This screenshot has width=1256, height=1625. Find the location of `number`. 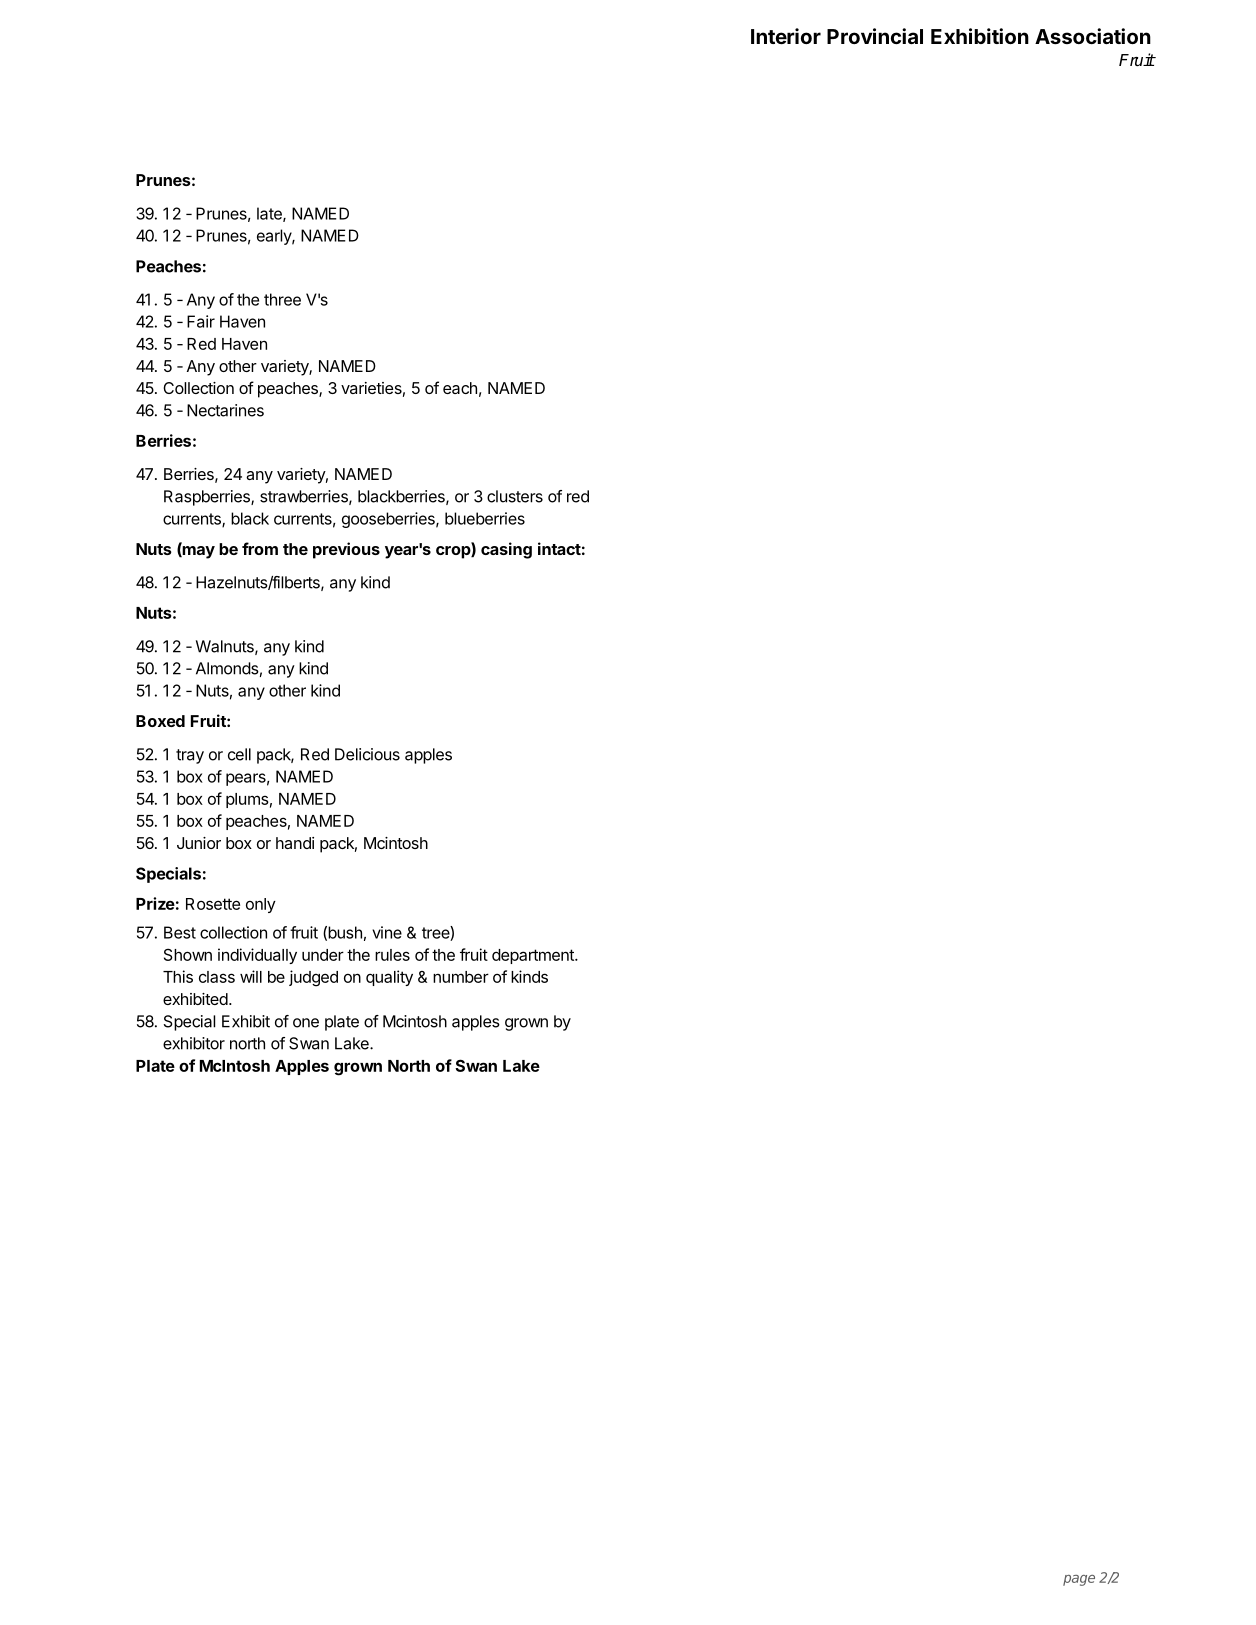

number is located at coordinates (461, 977).
